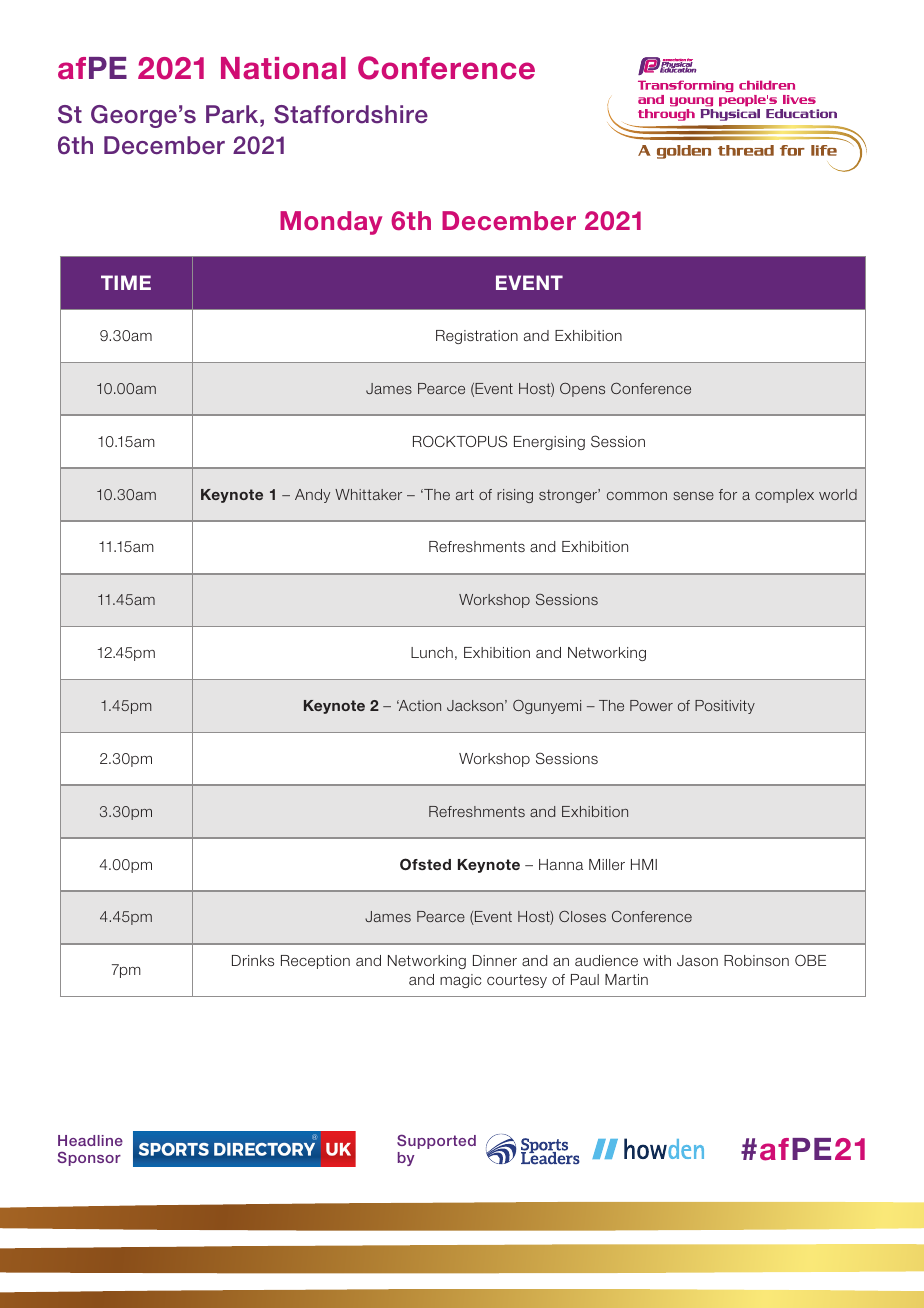 The height and width of the document is (1308, 924). What do you see at coordinates (432, 652) in the document?
I see `Lunch` at bounding box center [432, 652].
